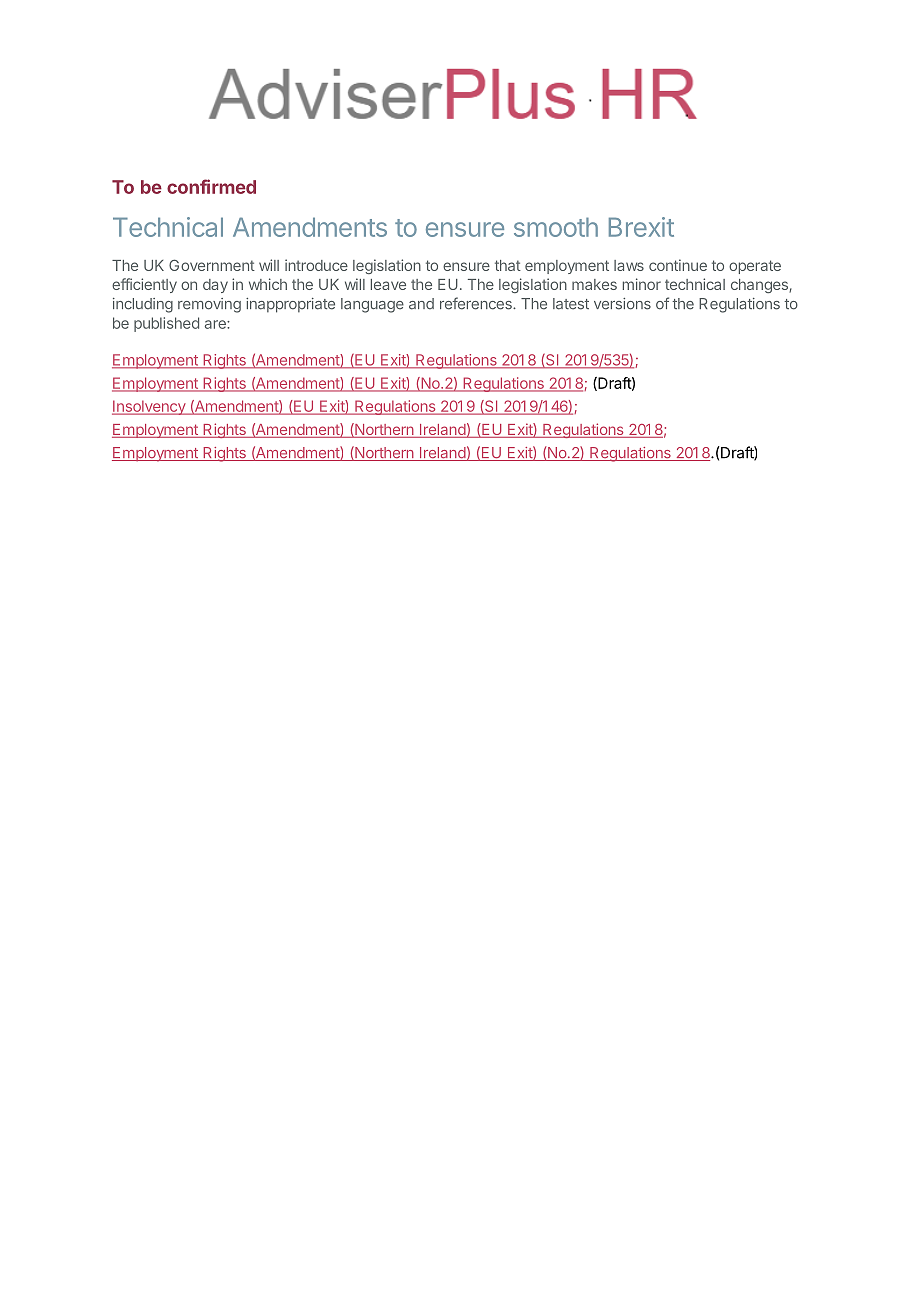 The image size is (924, 1308). Describe the element at coordinates (209, 305) in the page. I see `removing` at that location.
